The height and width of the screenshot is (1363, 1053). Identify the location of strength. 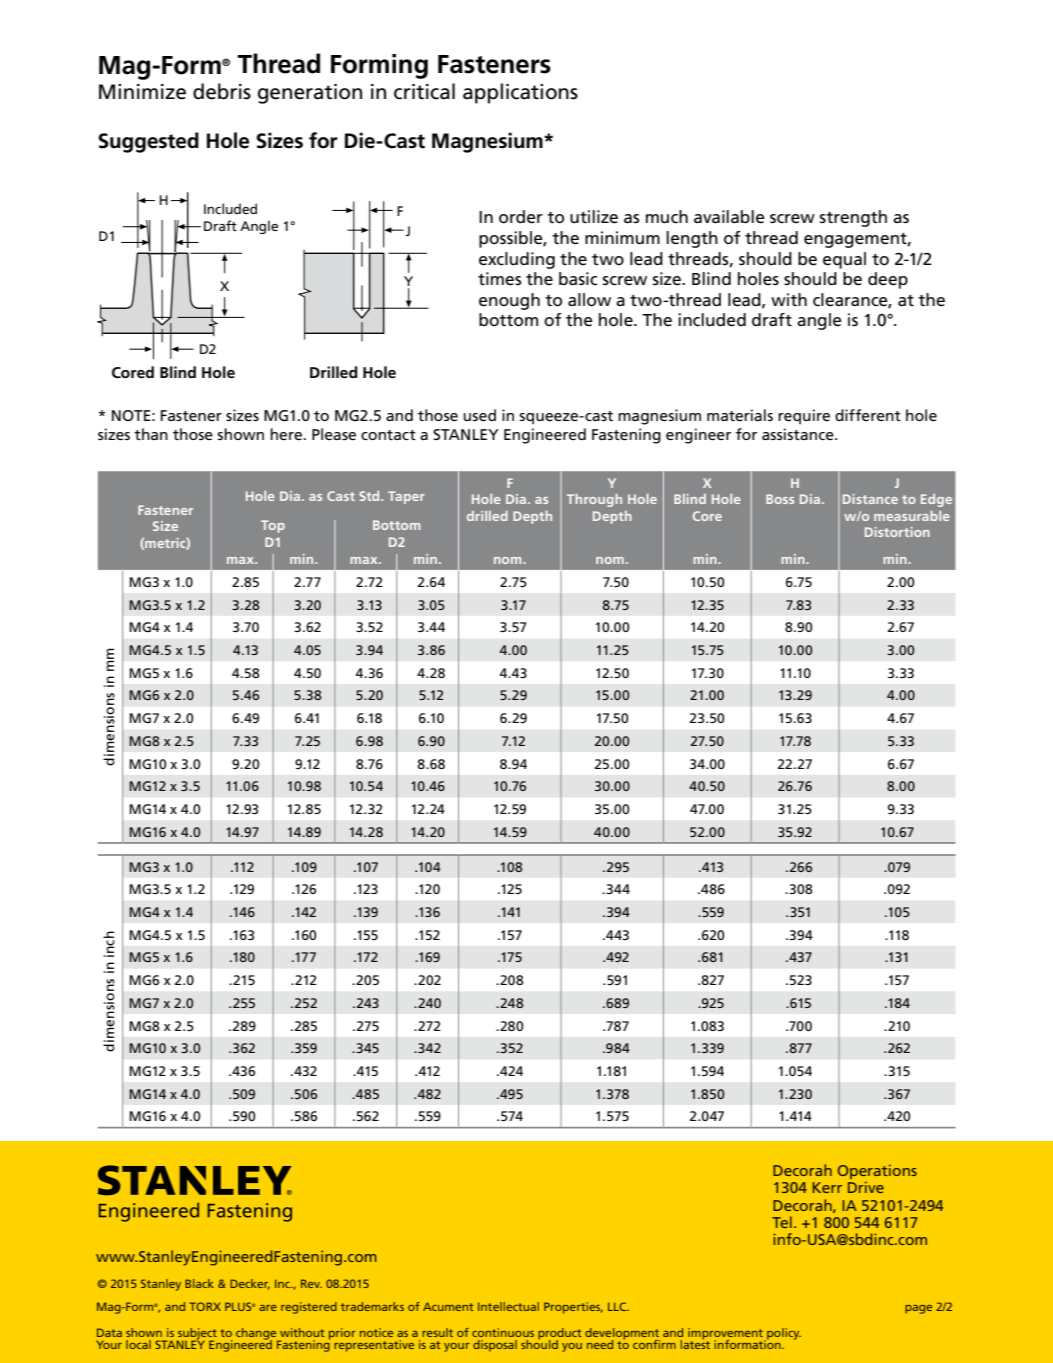
(853, 218).
